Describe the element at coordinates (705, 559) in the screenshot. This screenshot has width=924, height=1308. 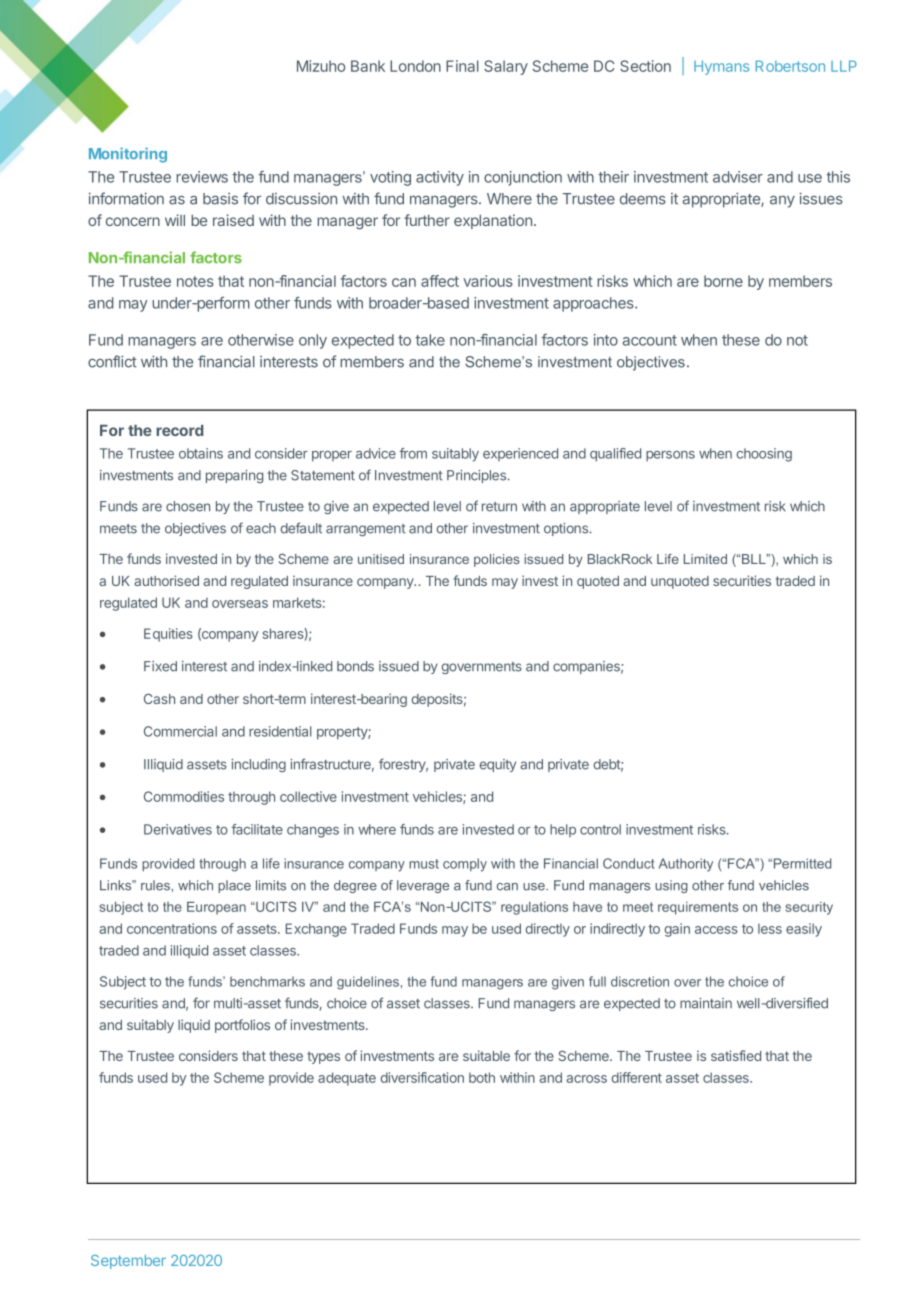
I see `Limited` at that location.
